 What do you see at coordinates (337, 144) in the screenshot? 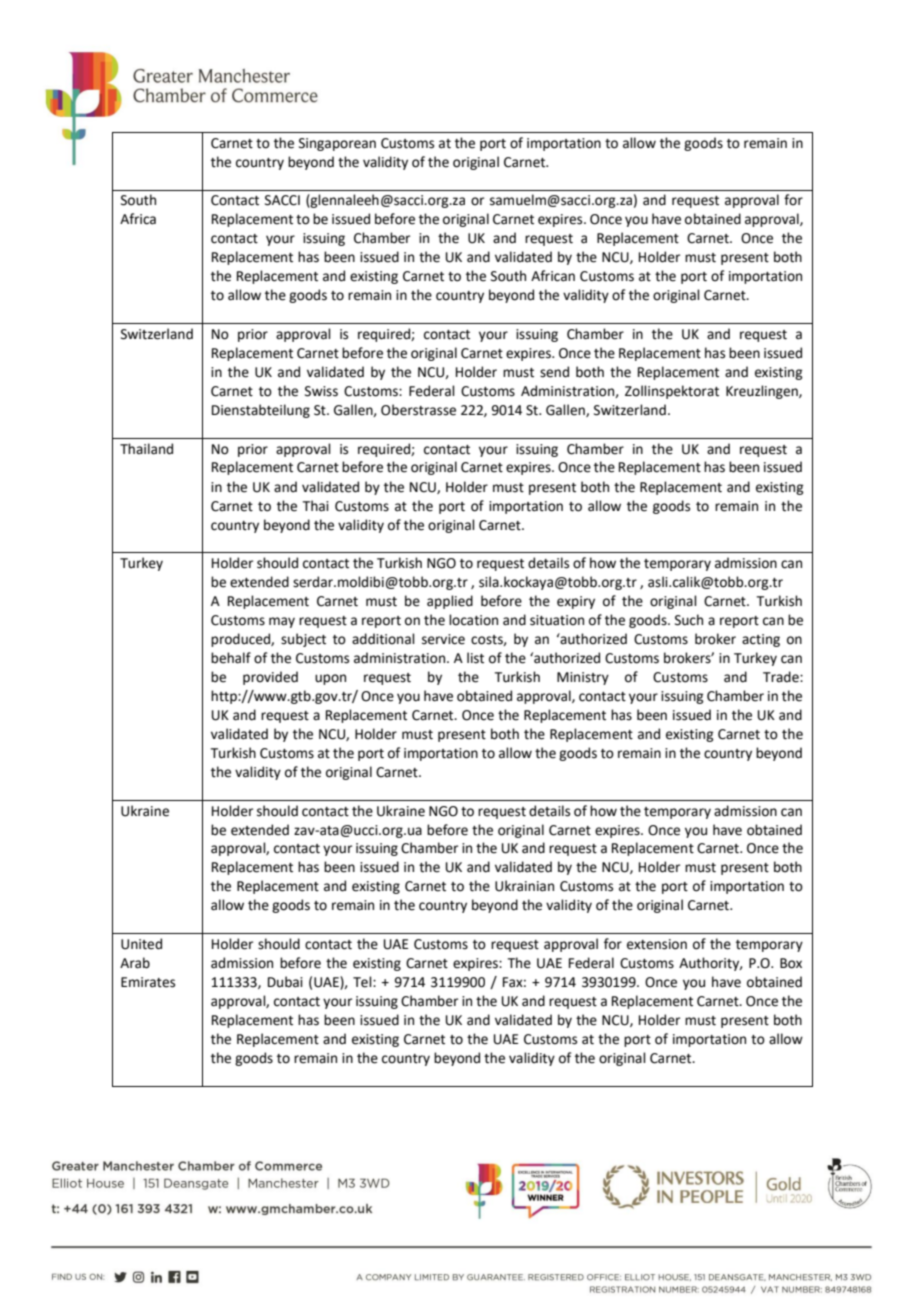
I see `Singaporean` at bounding box center [337, 144].
